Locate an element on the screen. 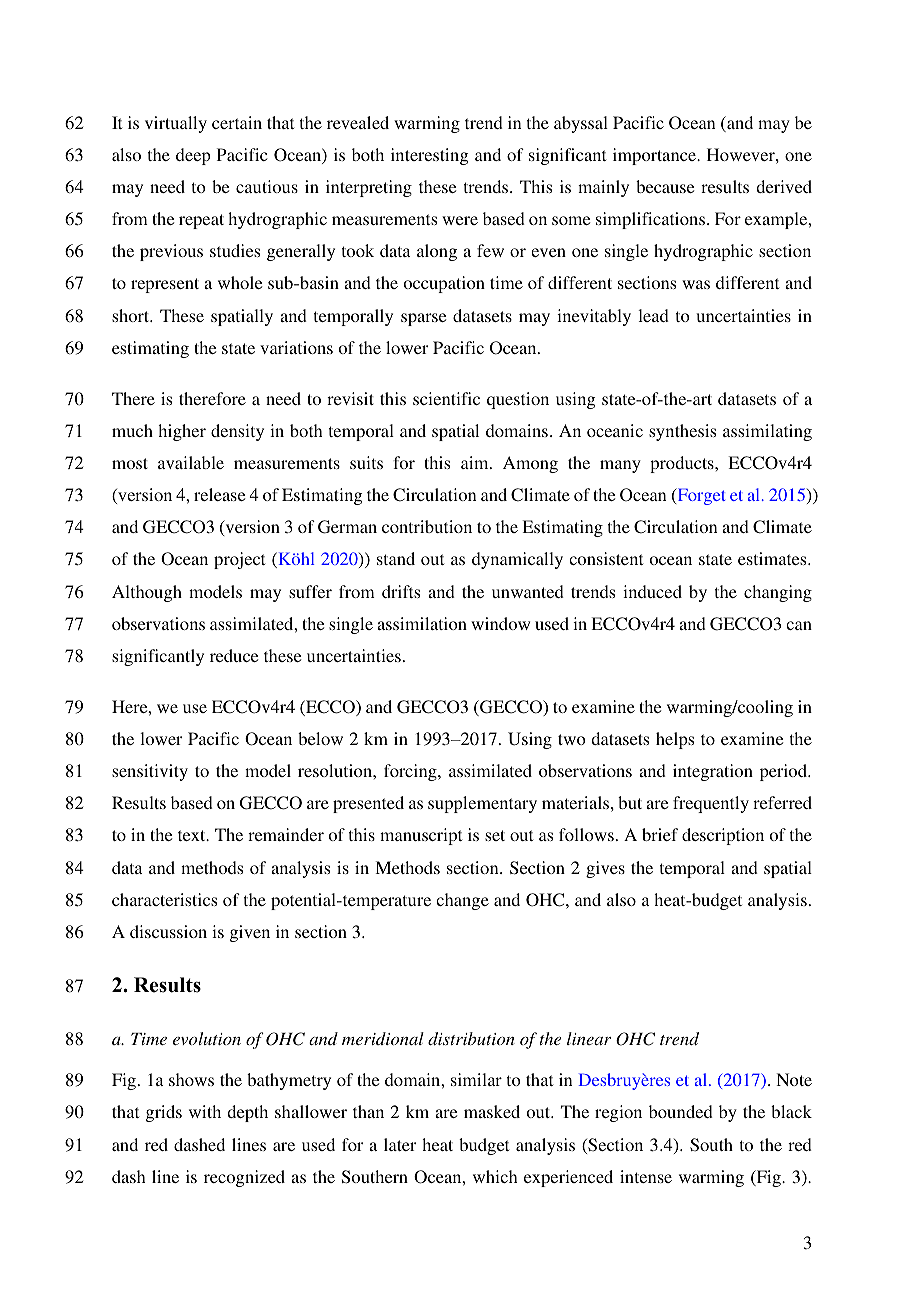 This screenshot has width=924, height=1308. description is located at coordinates (723, 836).
